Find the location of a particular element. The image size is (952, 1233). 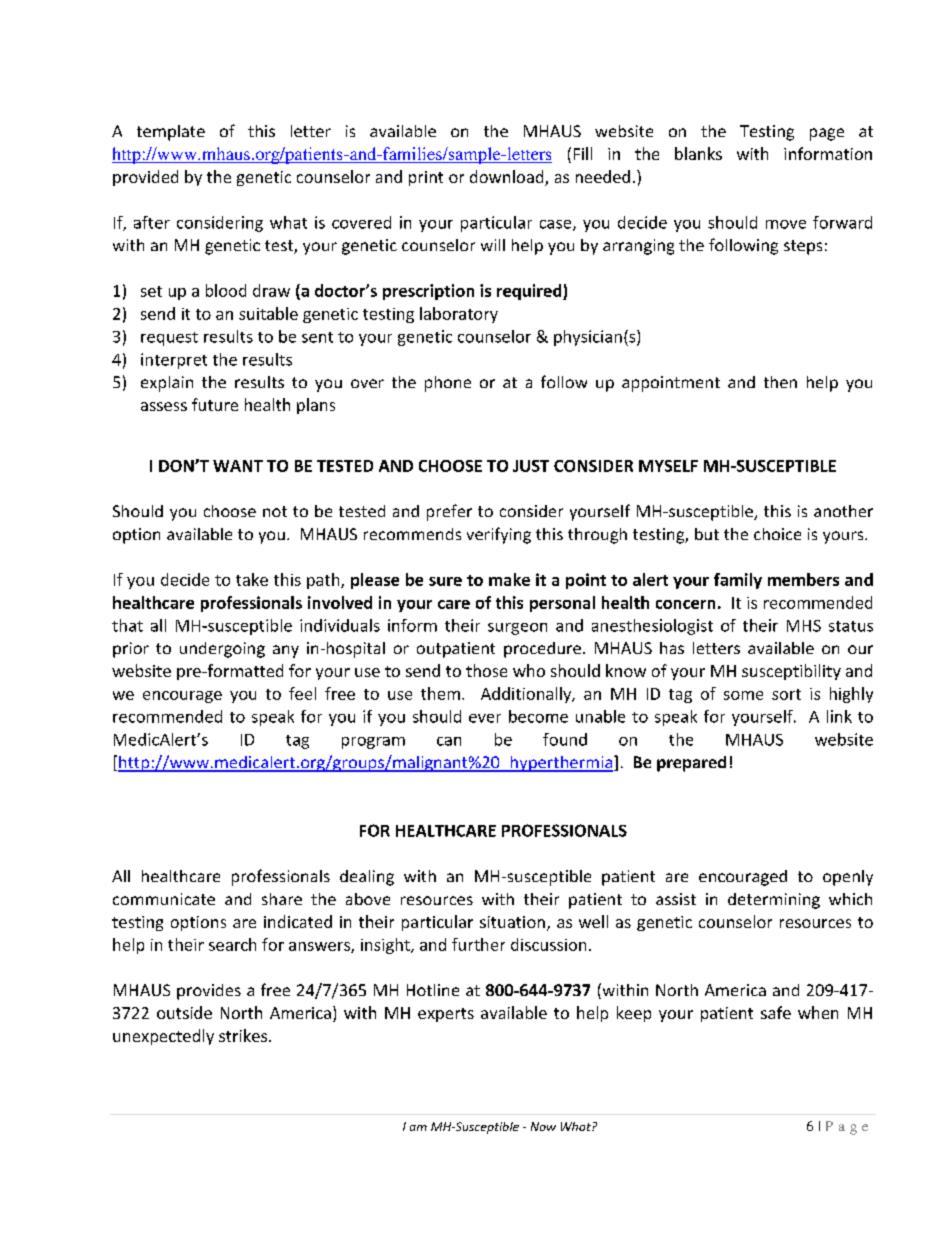

JUST is located at coordinates (531, 466).
